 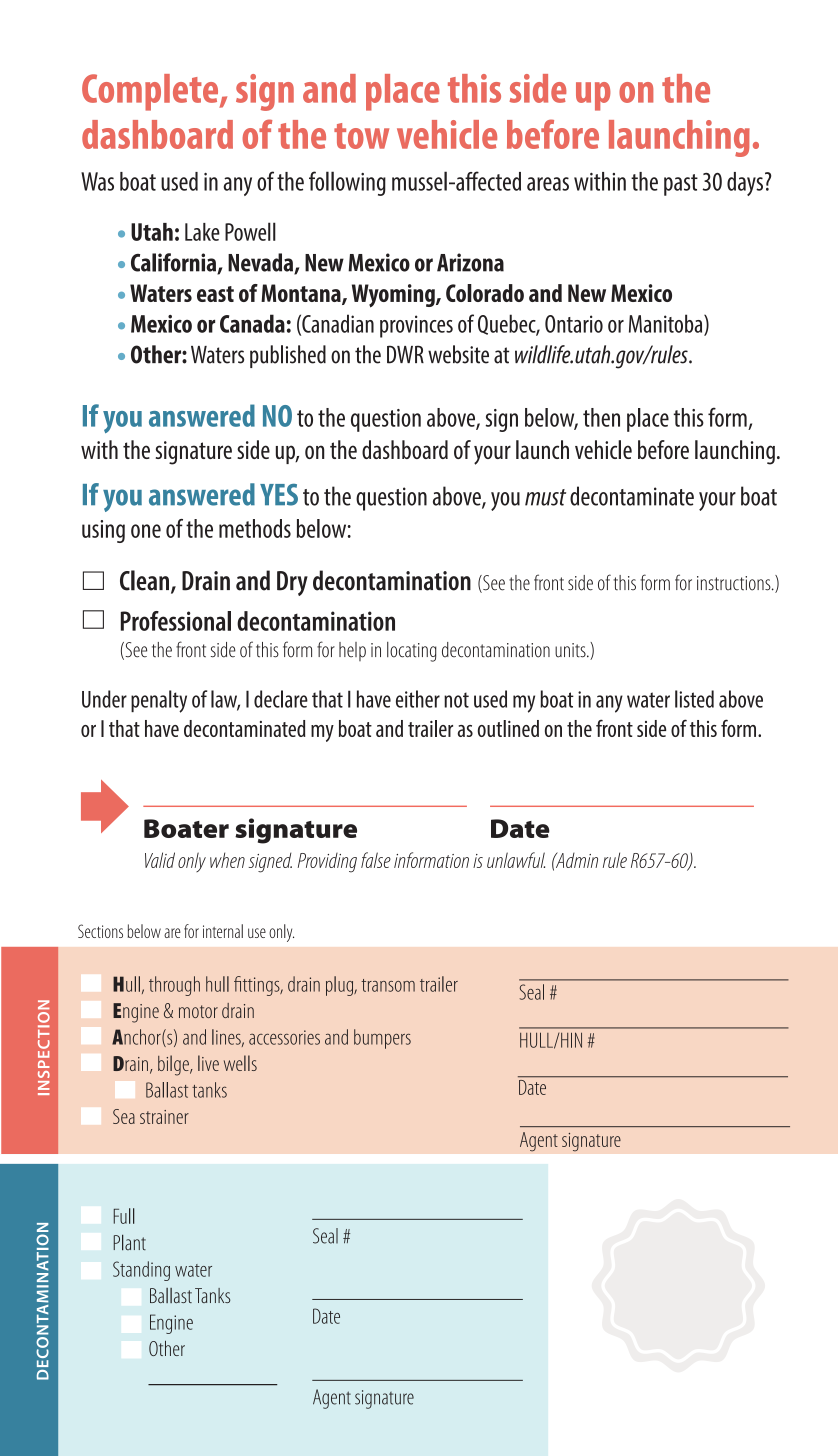 I want to click on tow, so click(x=361, y=136).
